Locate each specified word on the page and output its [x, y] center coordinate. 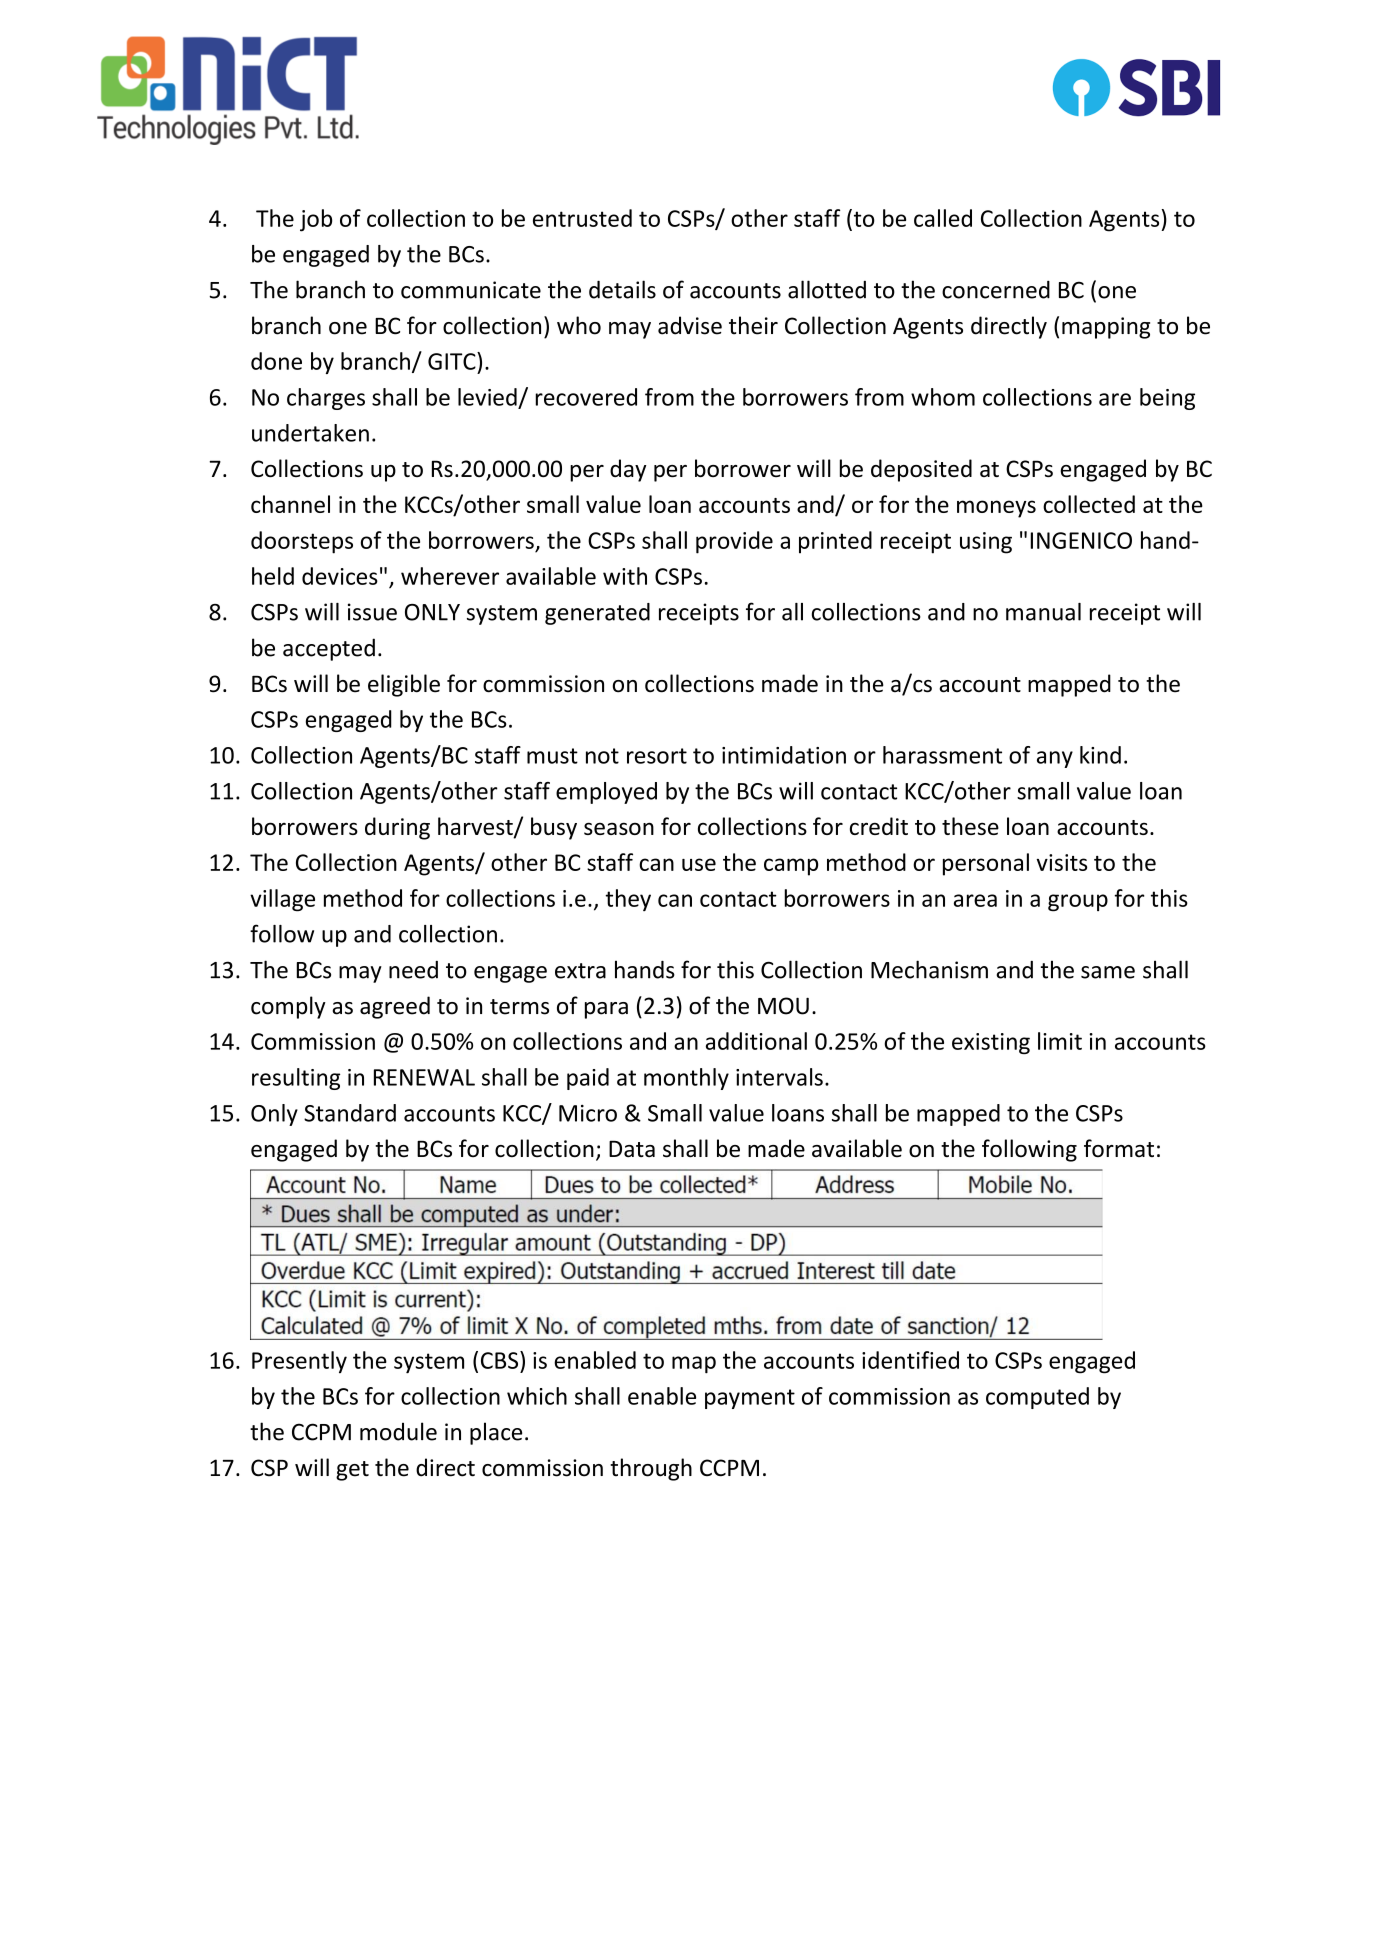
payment [750, 1399]
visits [1061, 862]
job [316, 220]
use [699, 864]
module [398, 1431]
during [397, 828]
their [753, 325]
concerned [996, 290]
